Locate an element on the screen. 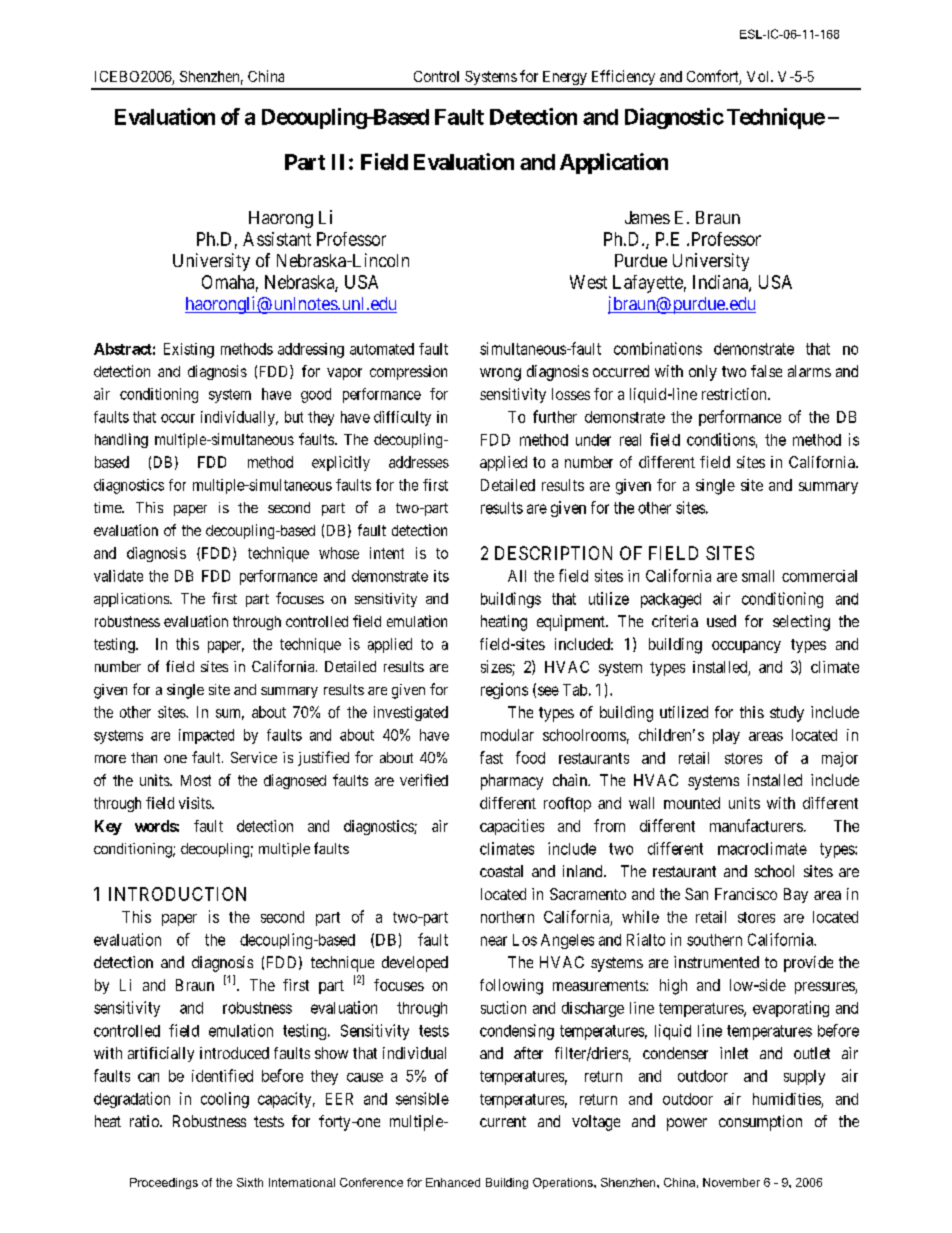 Image resolution: width=952 pixels, height=1233 pixels. following is located at coordinates (511, 987).
